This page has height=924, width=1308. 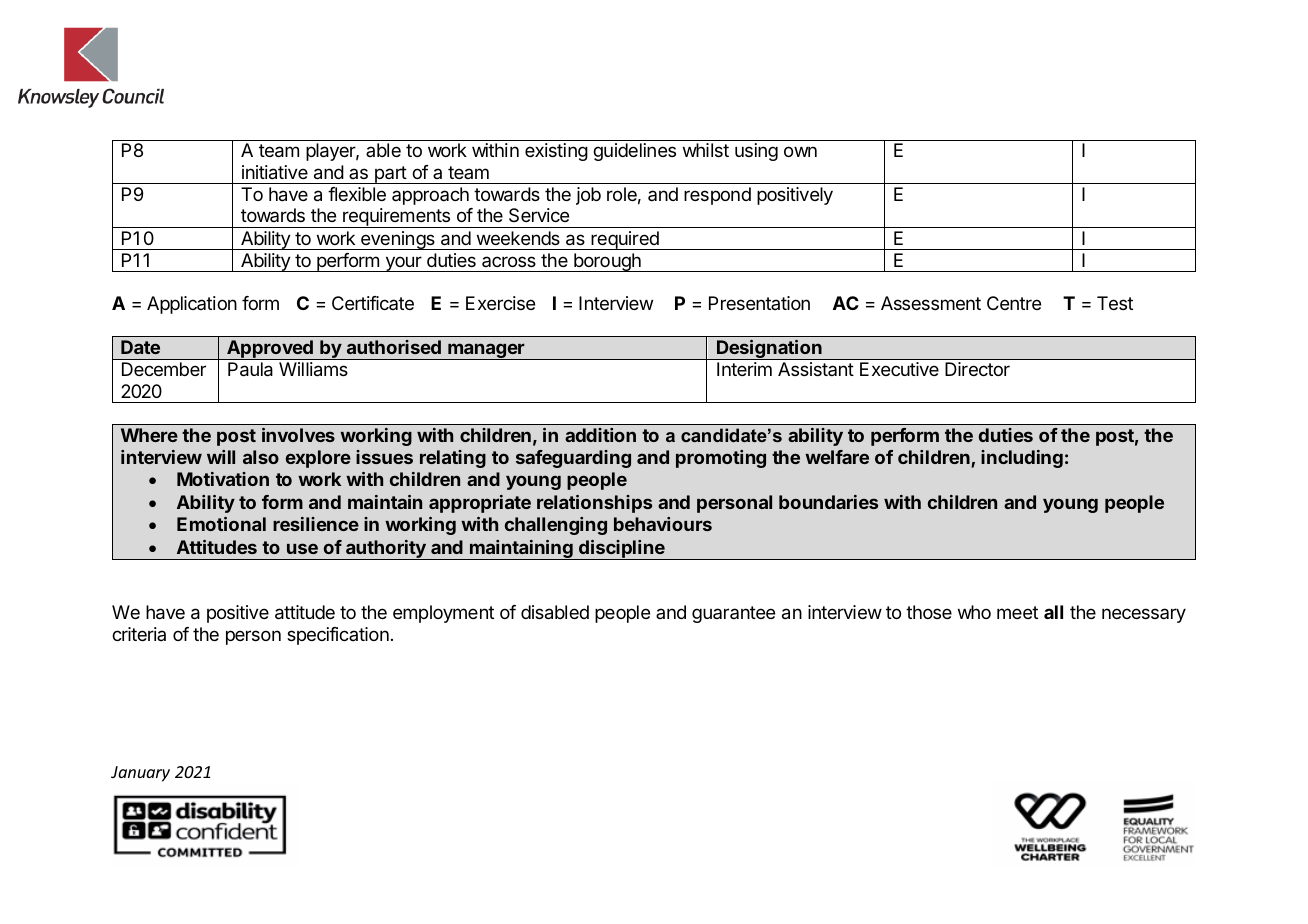 What do you see at coordinates (261, 457) in the page?
I see `also` at bounding box center [261, 457].
